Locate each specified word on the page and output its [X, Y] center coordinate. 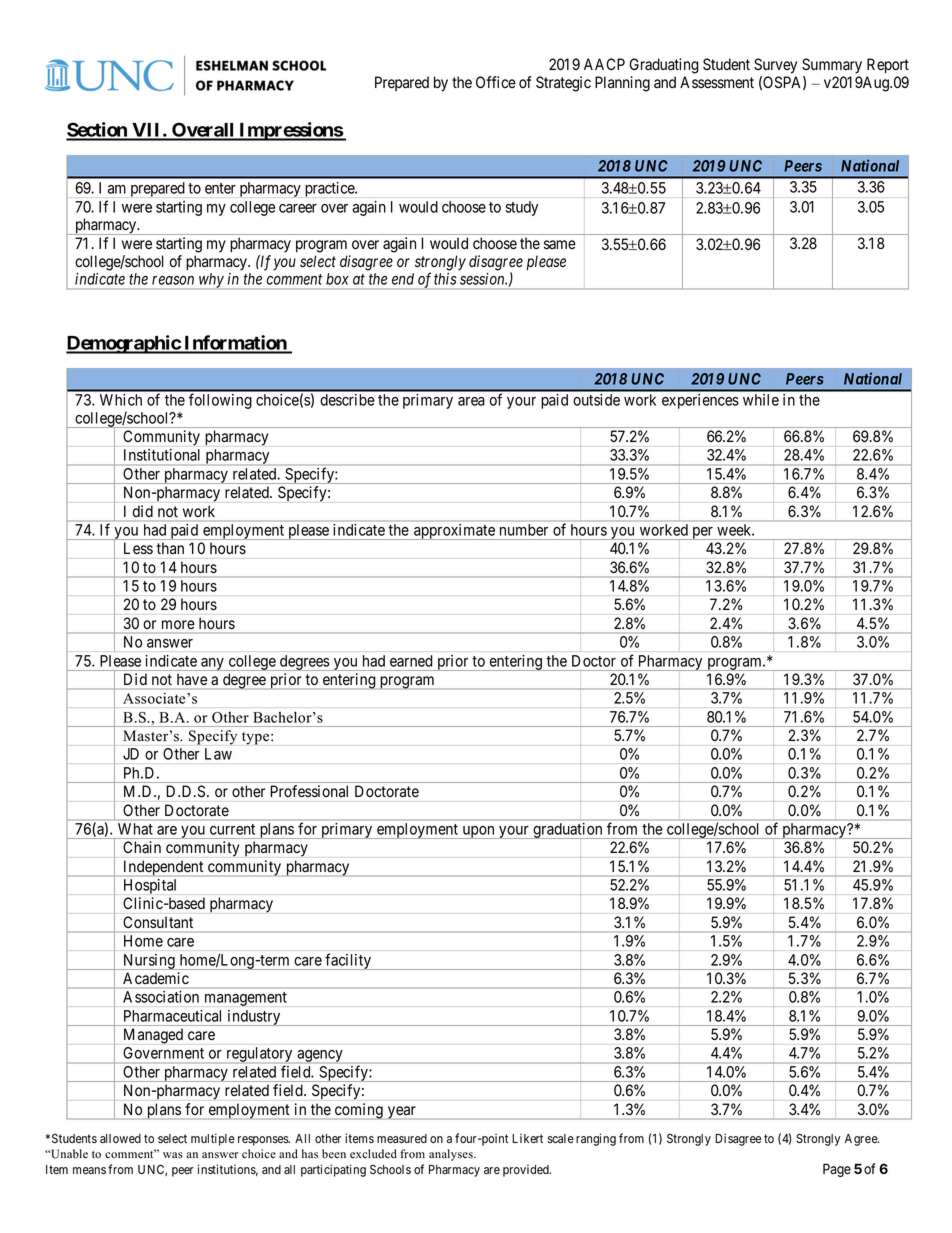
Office [496, 82]
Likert [527, 1138]
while [761, 400]
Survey [775, 66]
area [471, 401]
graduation [568, 831]
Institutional [161, 455]
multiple [213, 1139]
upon [478, 832]
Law [218, 754]
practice [330, 189]
